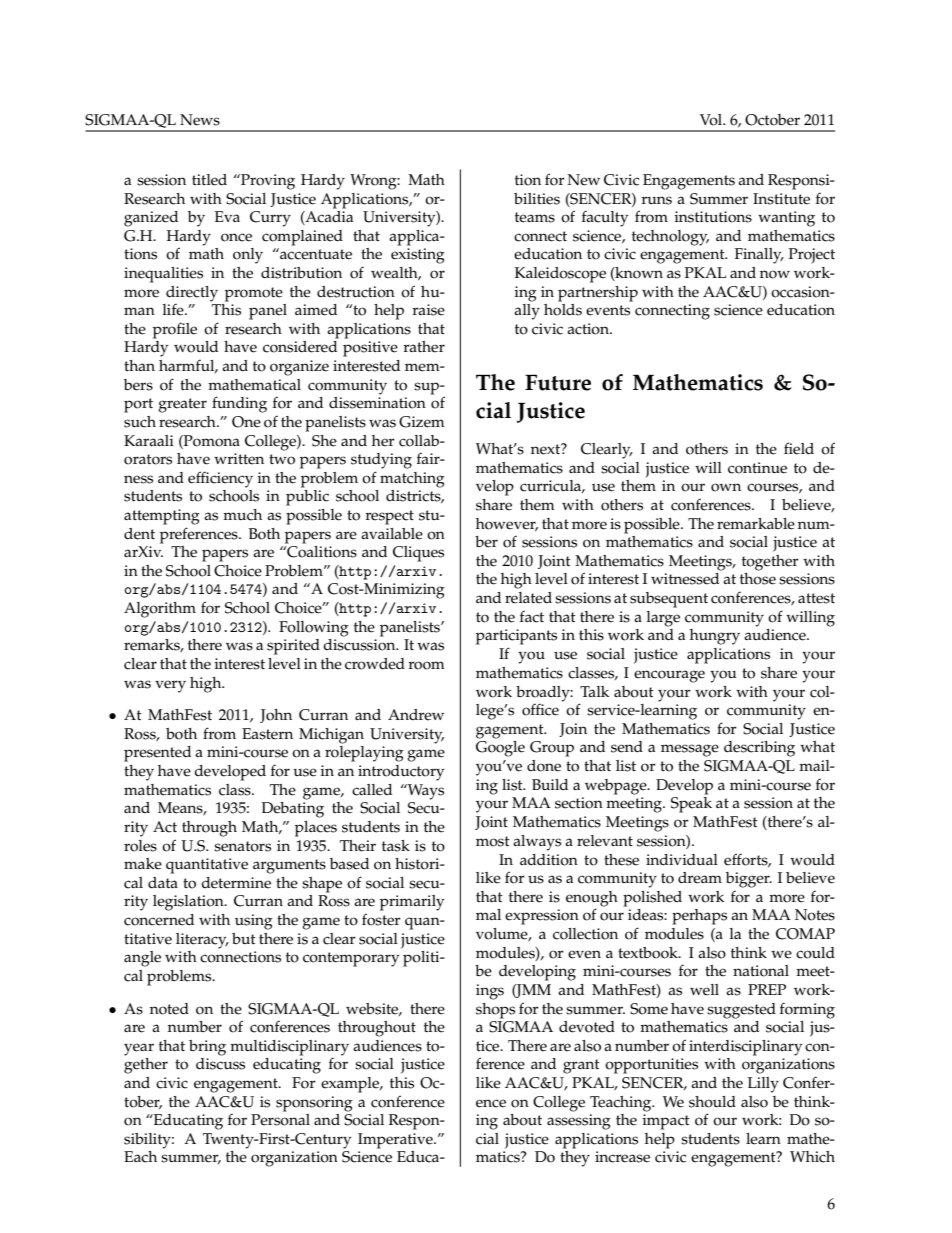 Image resolution: width=952 pixels, height=1233 pixels. I want to click on continue, so click(757, 468).
